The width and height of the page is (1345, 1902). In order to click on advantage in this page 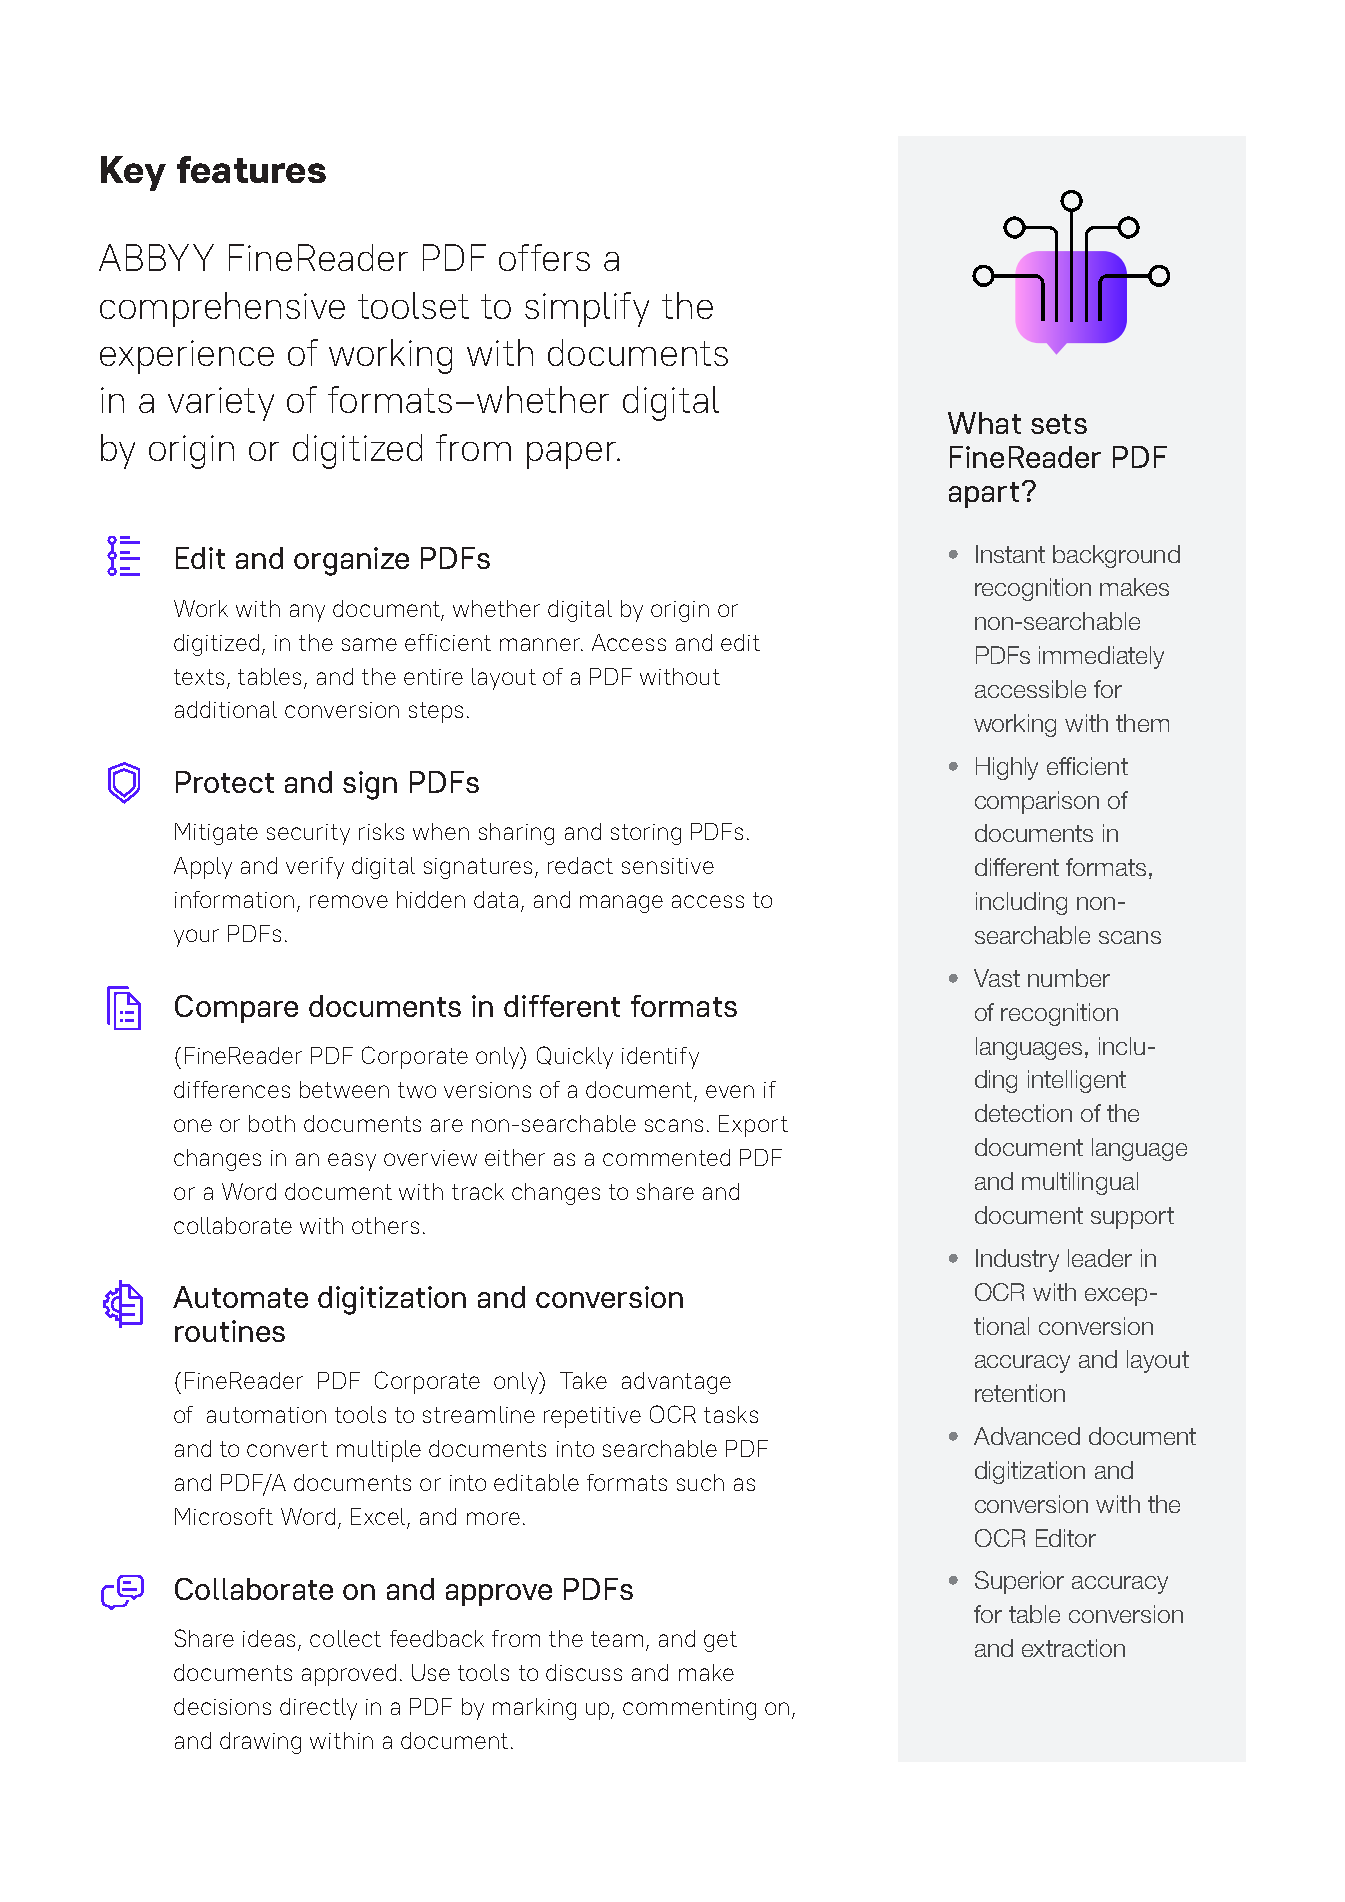, I will do `click(676, 1383)`.
